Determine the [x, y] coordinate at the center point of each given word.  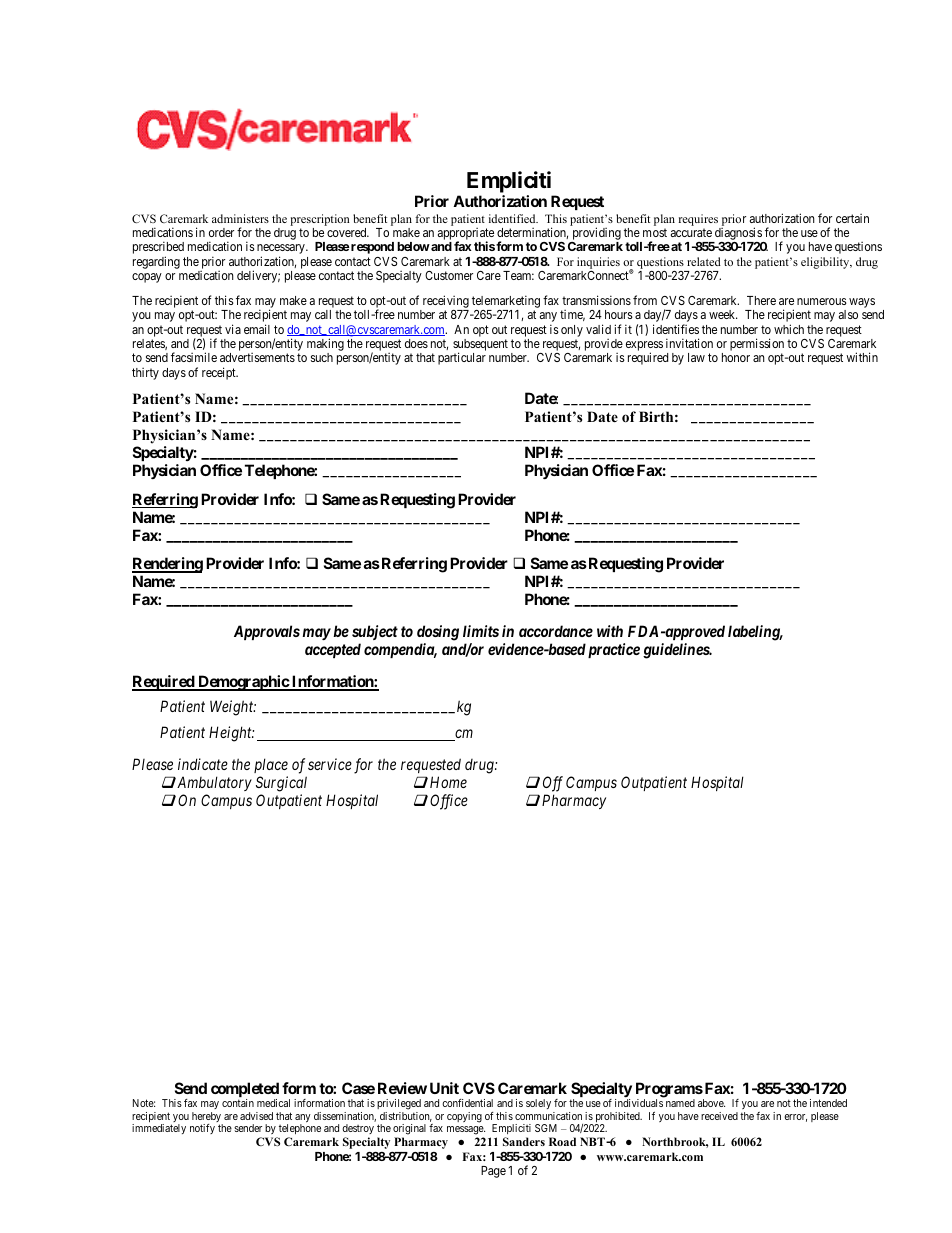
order [221, 232]
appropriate [466, 235]
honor [736, 357]
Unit [444, 1088]
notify [202, 1129]
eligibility [826, 263]
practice [614, 650]
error [795, 1118]
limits [481, 631]
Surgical [281, 784]
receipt [220, 373]
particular [462, 358]
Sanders [524, 1141]
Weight [233, 708]
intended [828, 1103]
